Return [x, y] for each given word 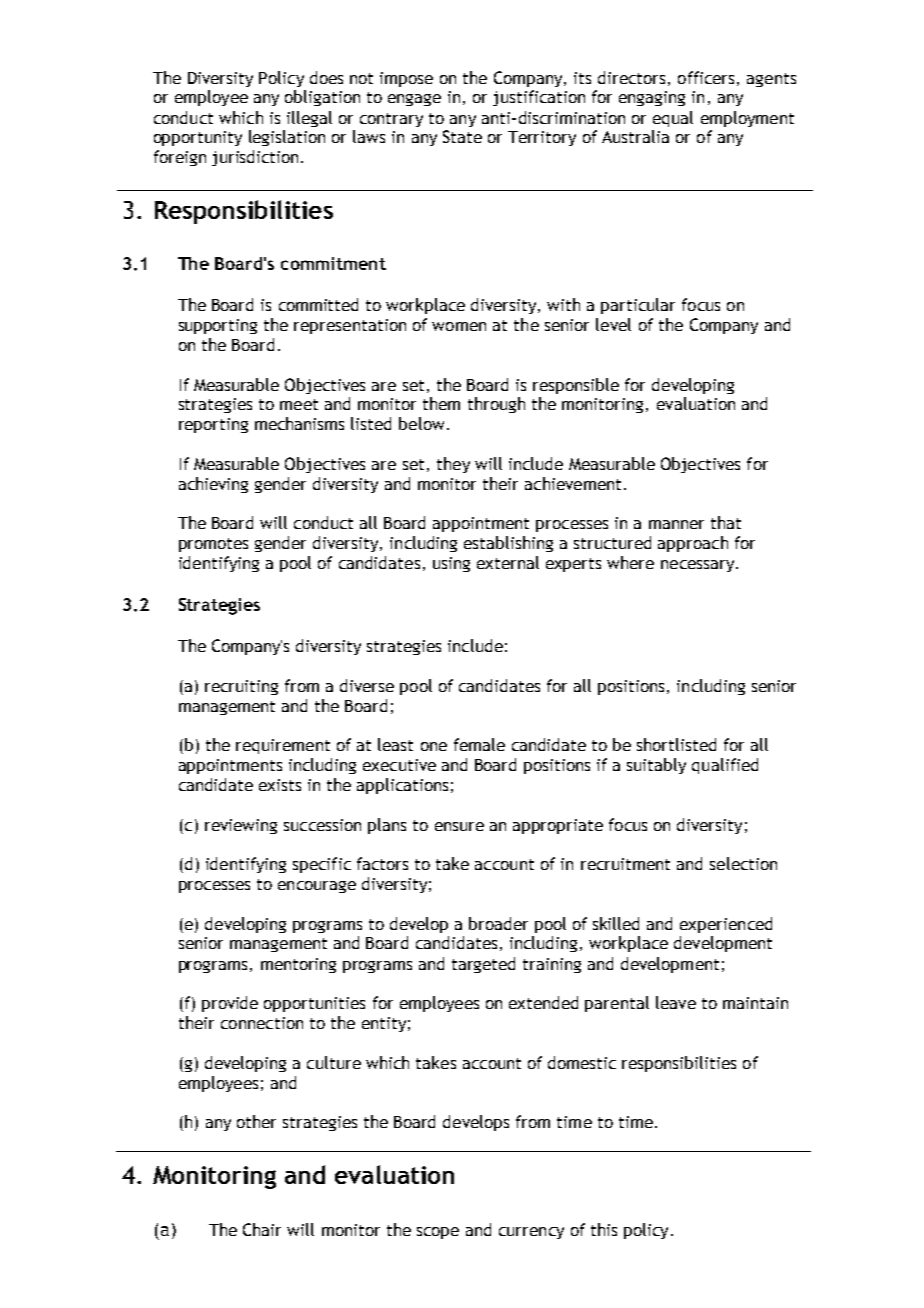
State [462, 136]
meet [299, 404]
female [479, 744]
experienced [726, 925]
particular [638, 306]
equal [673, 119]
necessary [699, 566]
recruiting [241, 687]
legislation [287, 138]
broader [498, 923]
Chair [262, 1229]
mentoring [298, 965]
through [496, 405]
